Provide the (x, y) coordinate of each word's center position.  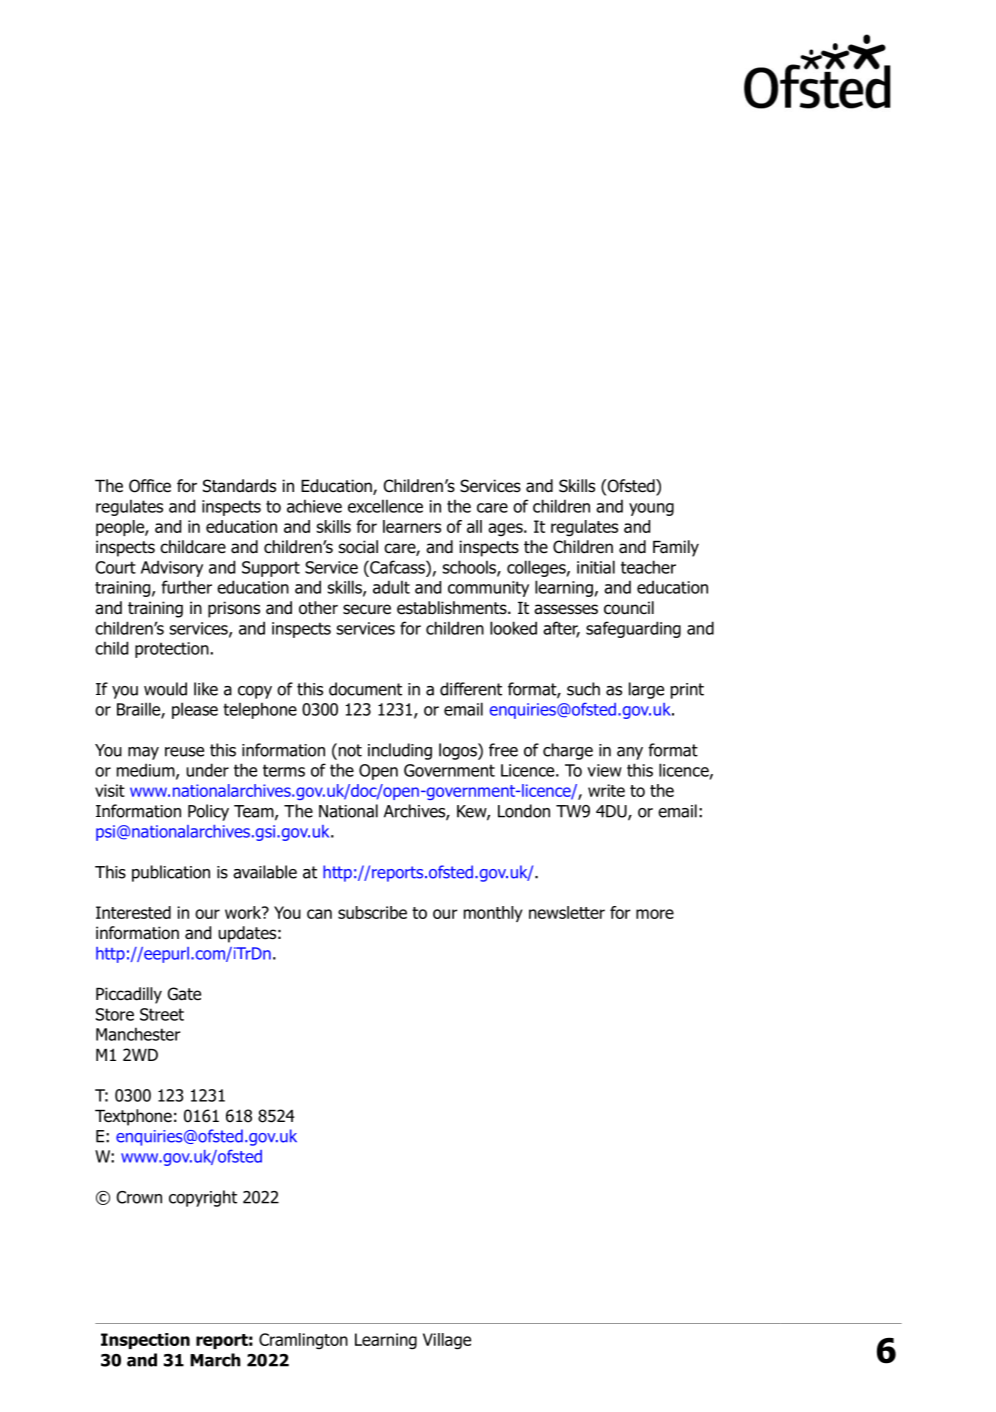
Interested (133, 912)
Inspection (145, 1341)
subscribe (372, 912)
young (651, 509)
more (655, 914)
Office (150, 486)
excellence (385, 506)
